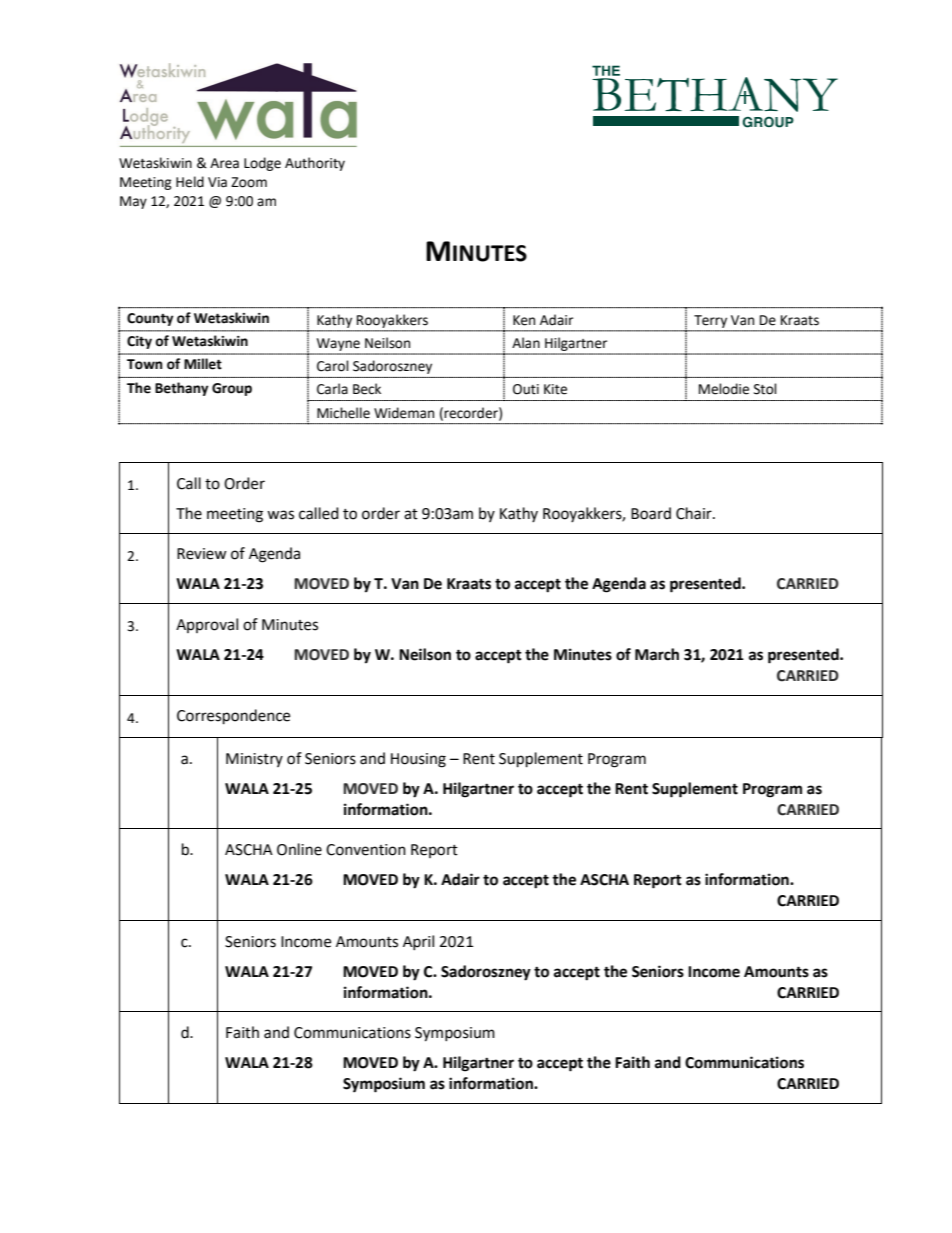 This screenshot has width=952, height=1233. What do you see at coordinates (367, 389) in the screenshot?
I see `Beck` at bounding box center [367, 389].
